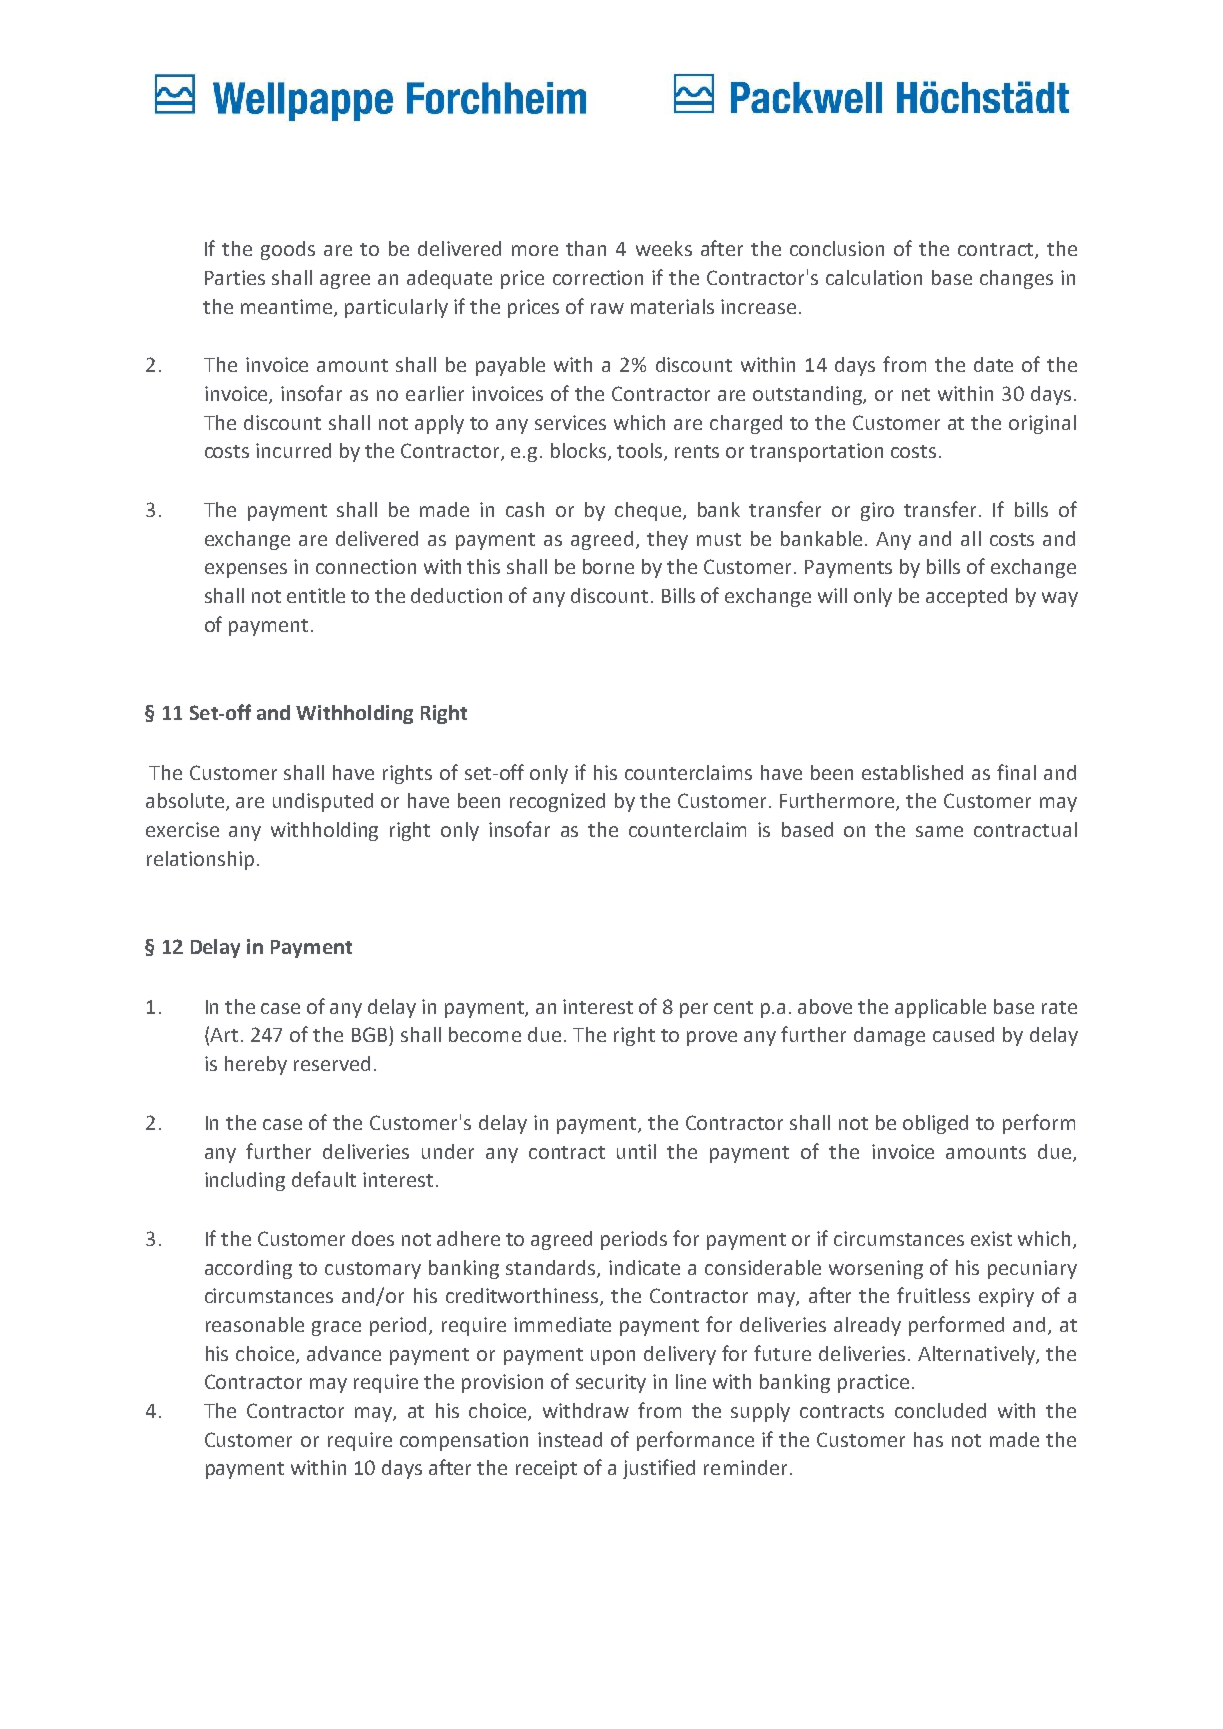 This image has width=1223, height=1729. Describe the element at coordinates (1016, 279) in the image. I see `changes` at that location.
